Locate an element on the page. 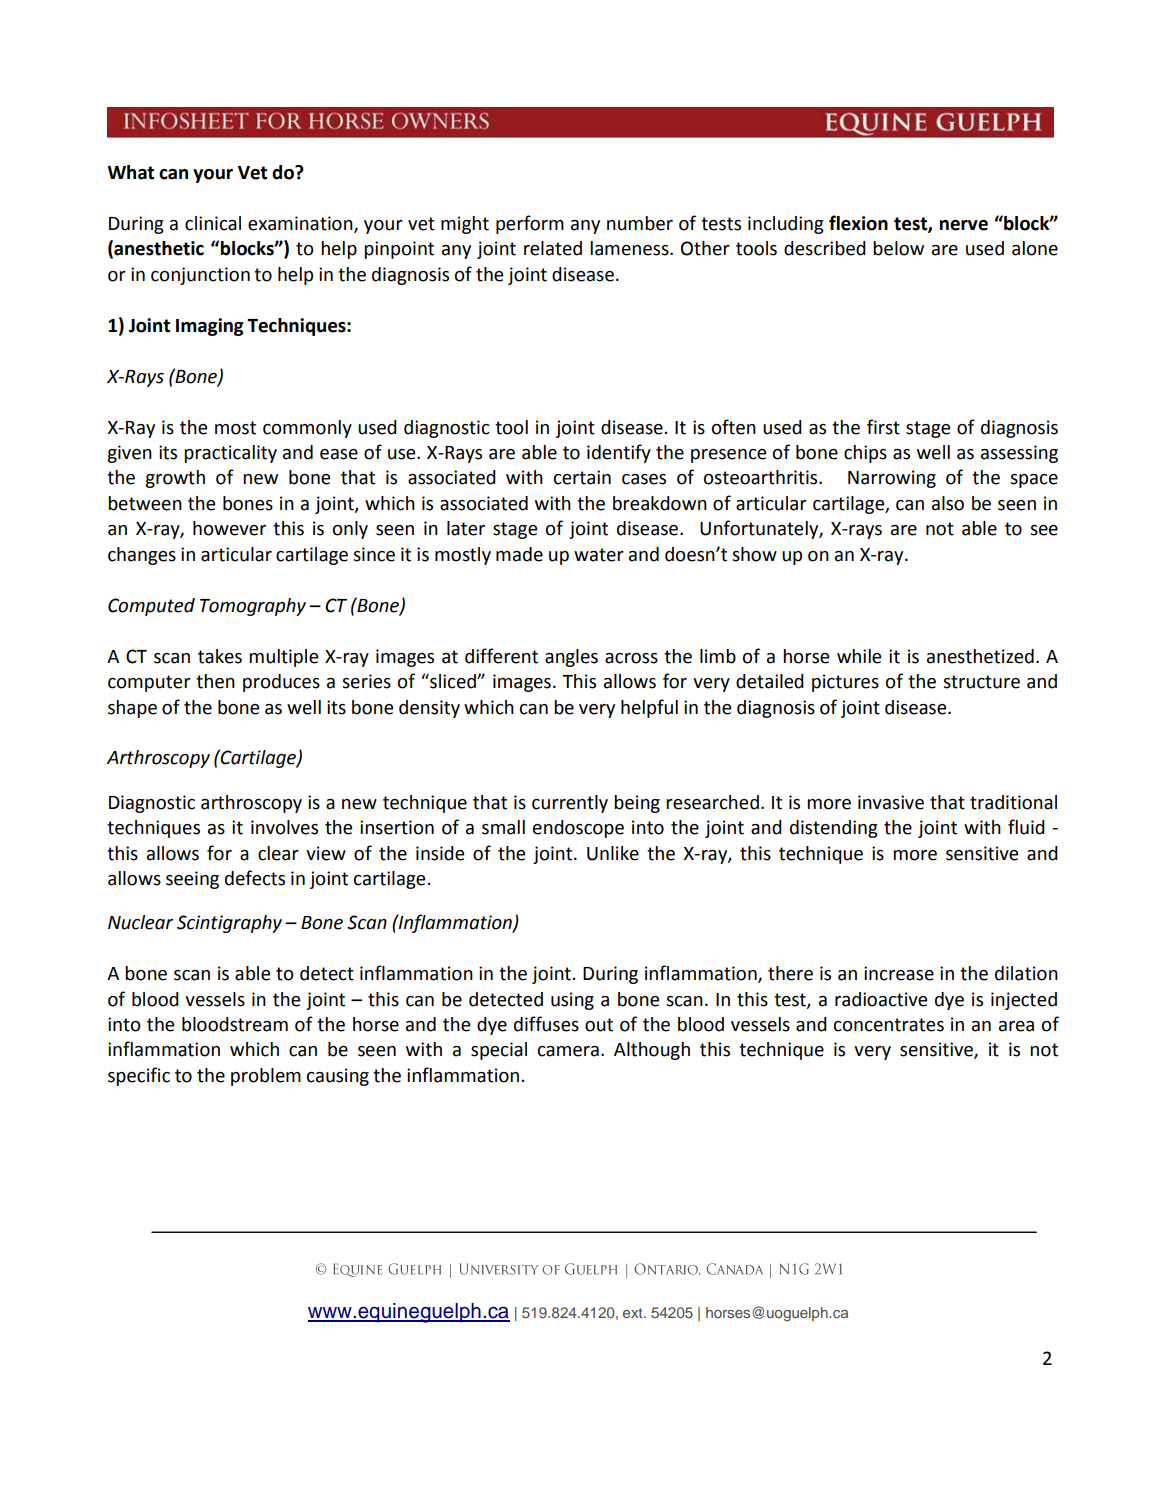 Image resolution: width=1160 pixels, height=1501 pixels. also is located at coordinates (948, 503).
